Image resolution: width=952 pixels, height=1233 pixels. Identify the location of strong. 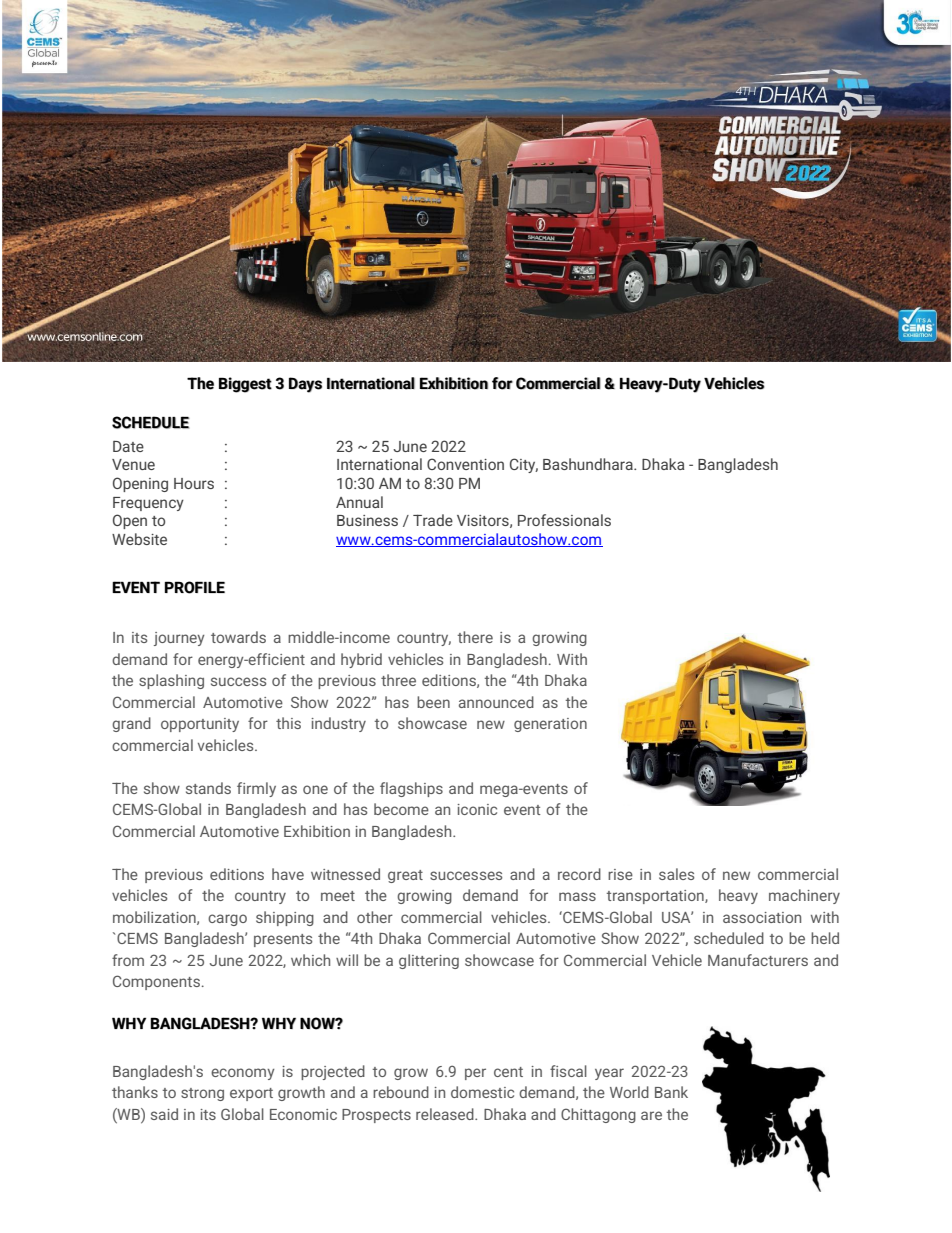
(202, 1094).
